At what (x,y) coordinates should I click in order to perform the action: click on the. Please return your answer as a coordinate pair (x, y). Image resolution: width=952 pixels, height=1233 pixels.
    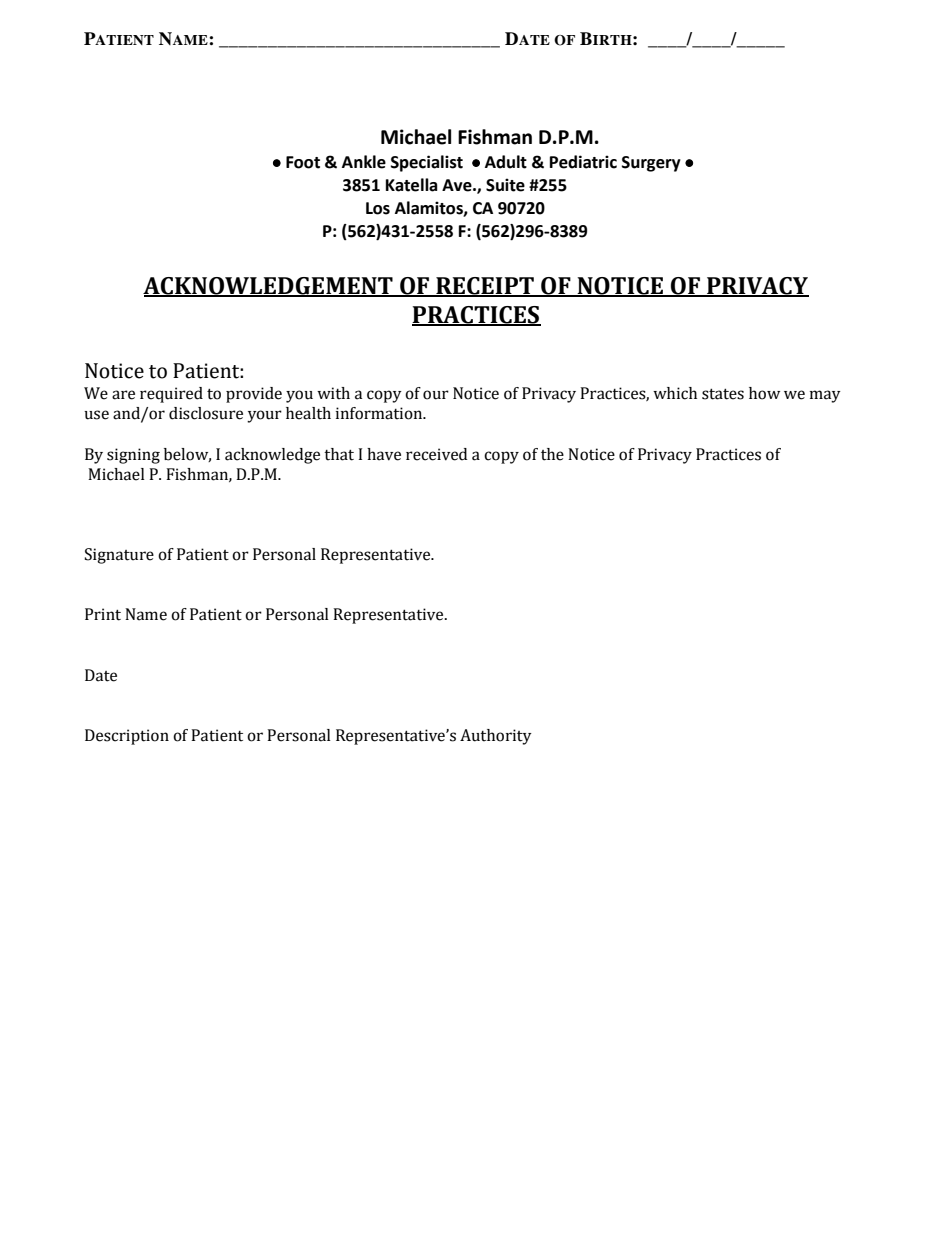
    Looking at the image, I should click on (552, 454).
